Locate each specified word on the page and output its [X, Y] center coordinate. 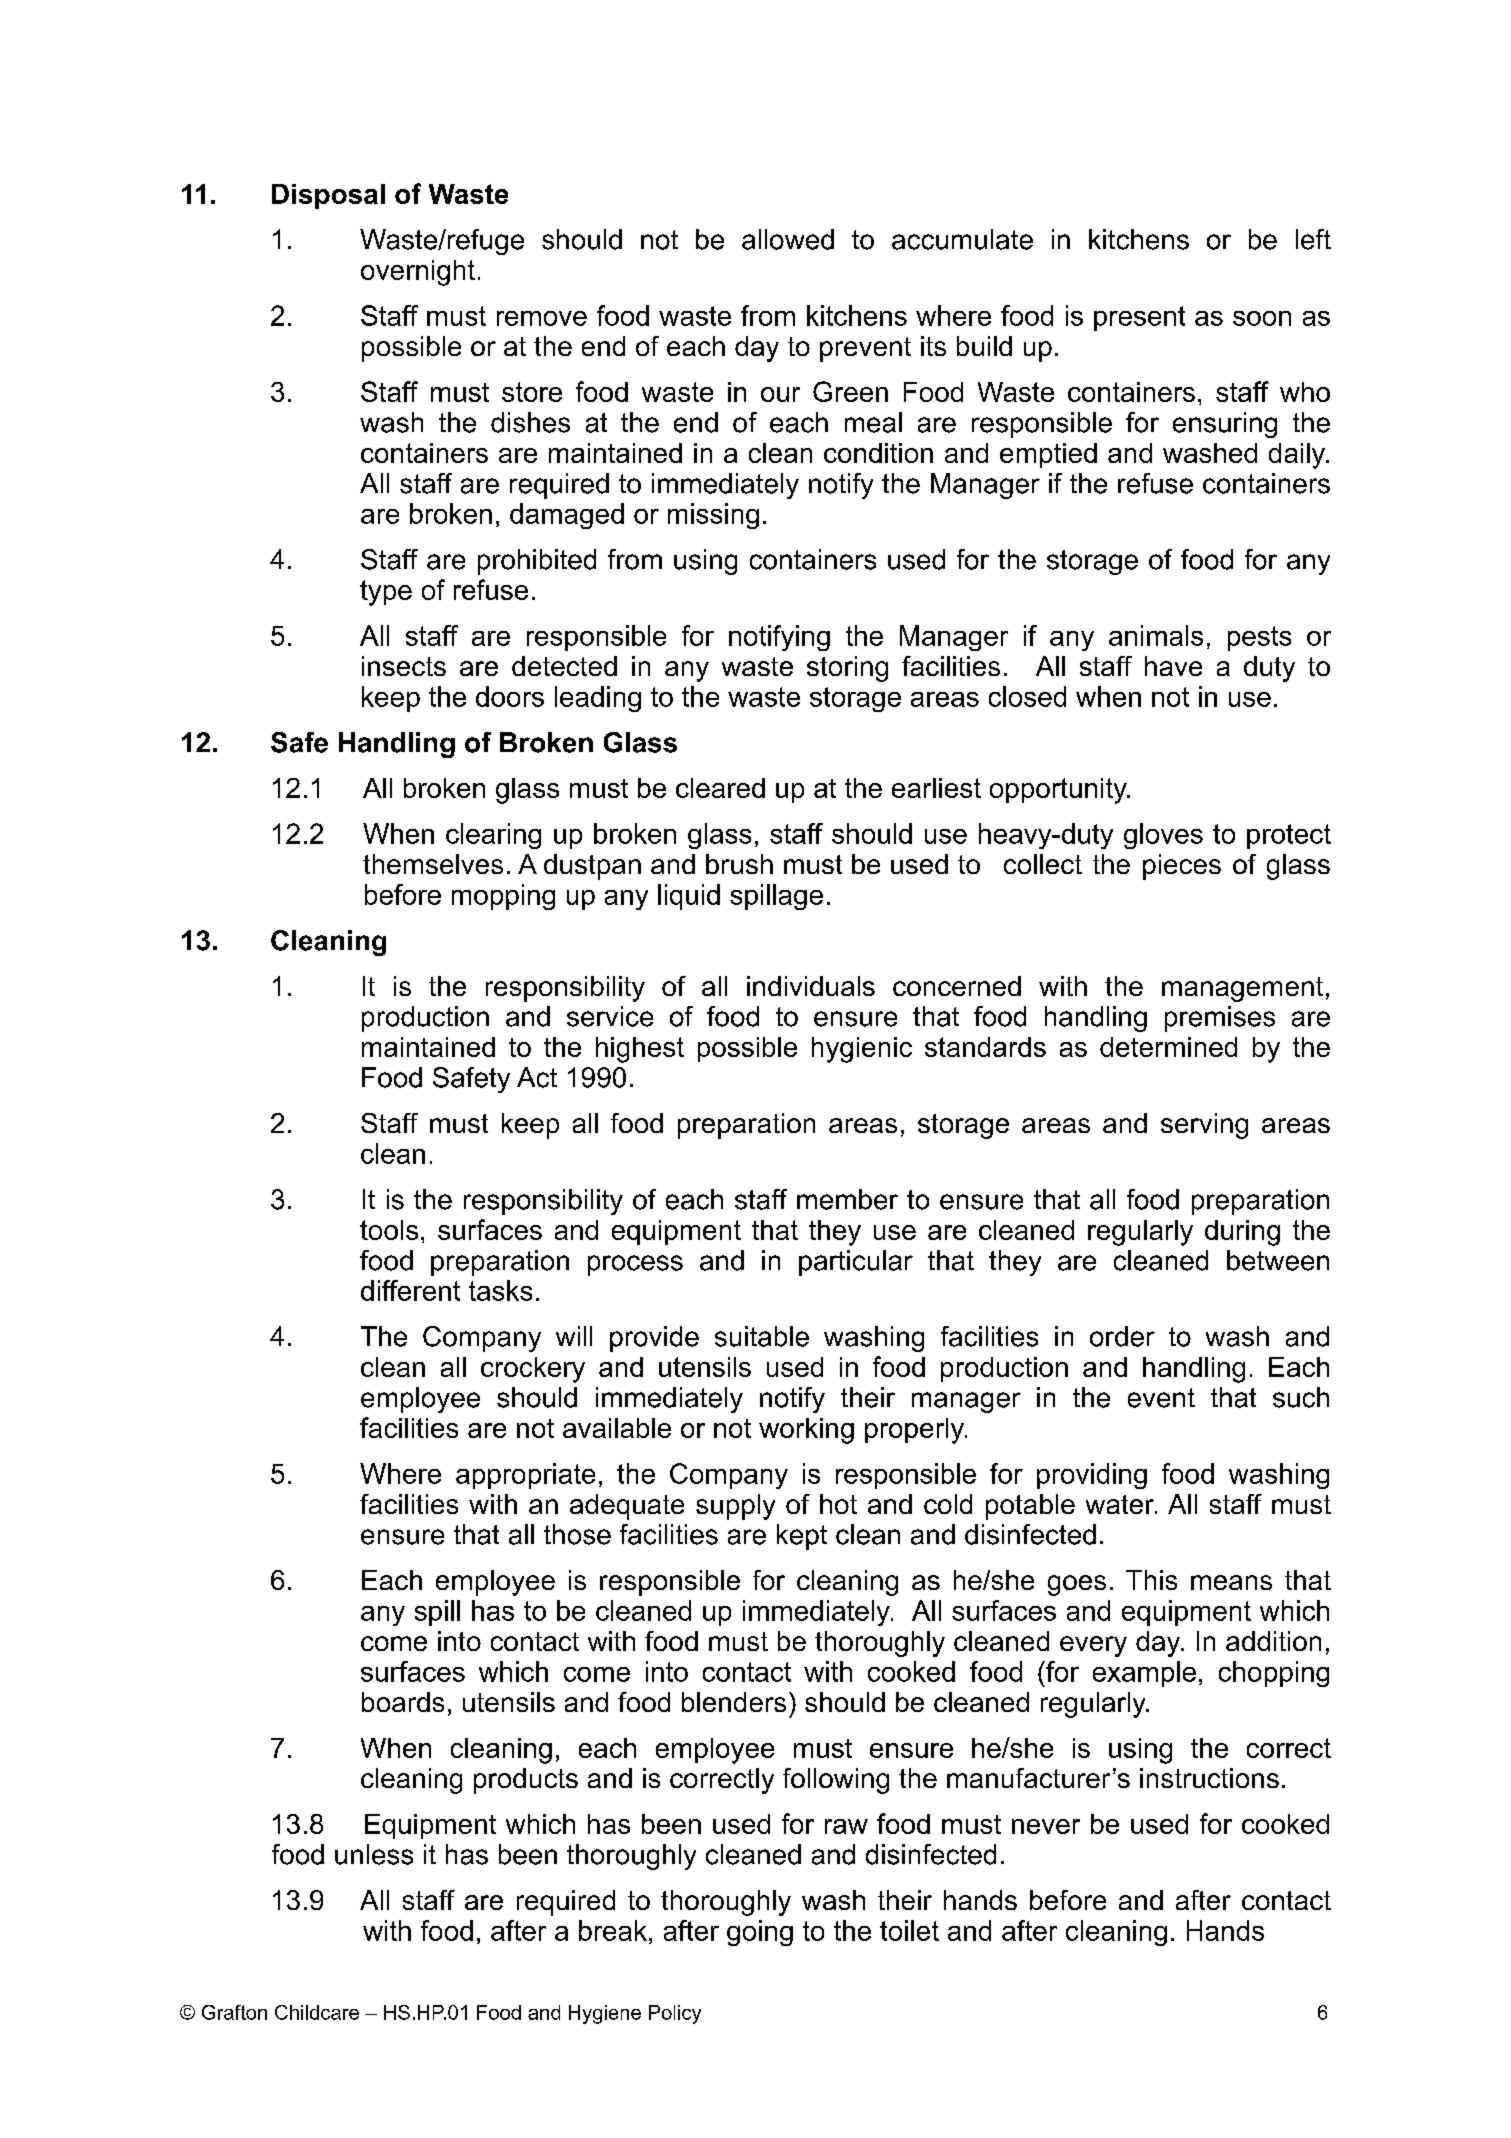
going [760, 1933]
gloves [1163, 836]
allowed [788, 239]
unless [374, 1854]
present [1139, 318]
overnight [418, 273]
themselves [433, 864]
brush [739, 864]
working [806, 1431]
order [1122, 1336]
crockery [533, 1370]
